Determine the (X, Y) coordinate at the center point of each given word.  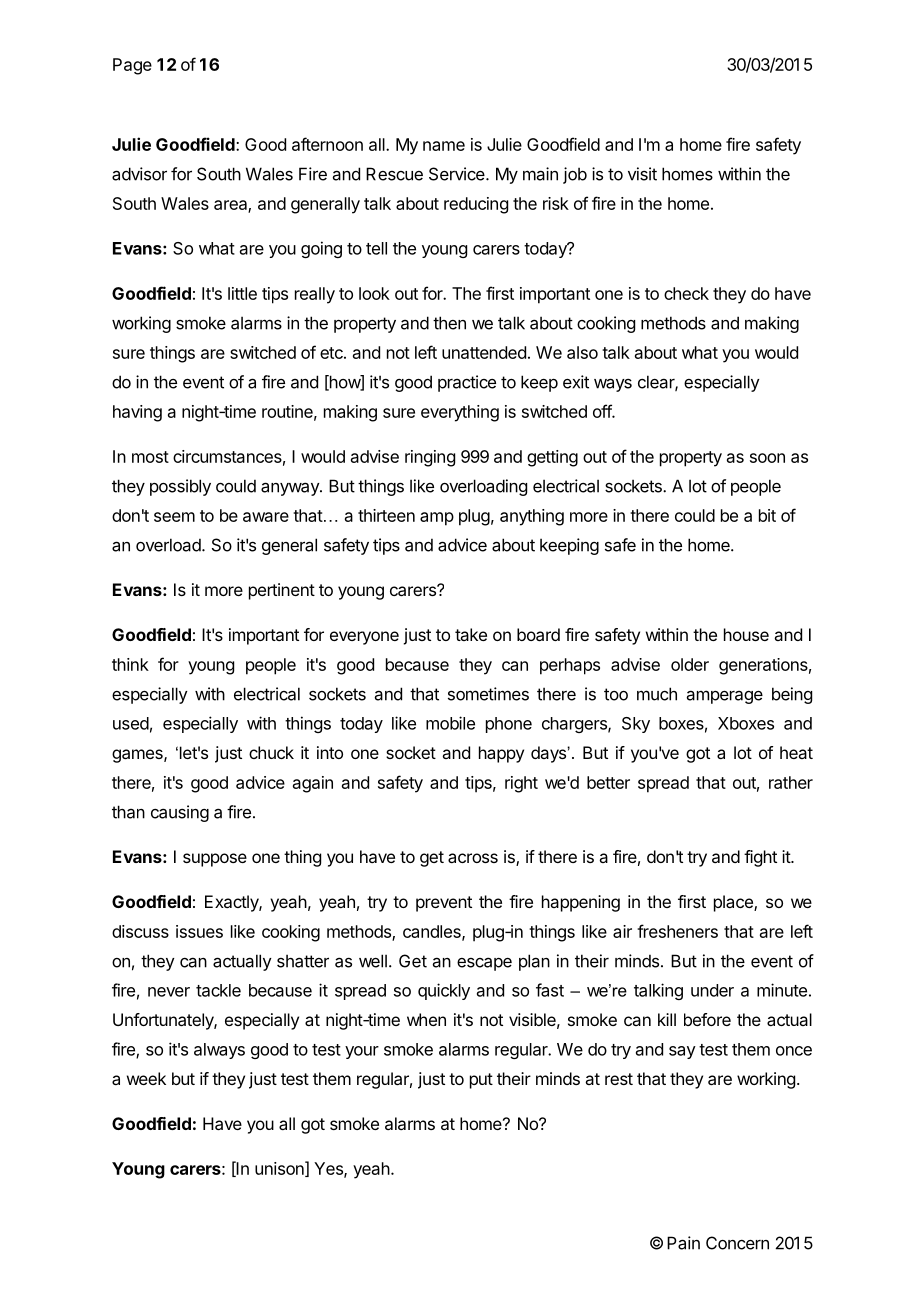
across (473, 858)
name (444, 146)
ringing (430, 458)
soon (767, 458)
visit (642, 174)
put (481, 1081)
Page (132, 66)
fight (760, 858)
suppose (215, 860)
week (146, 1078)
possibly (180, 487)
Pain (683, 1243)
